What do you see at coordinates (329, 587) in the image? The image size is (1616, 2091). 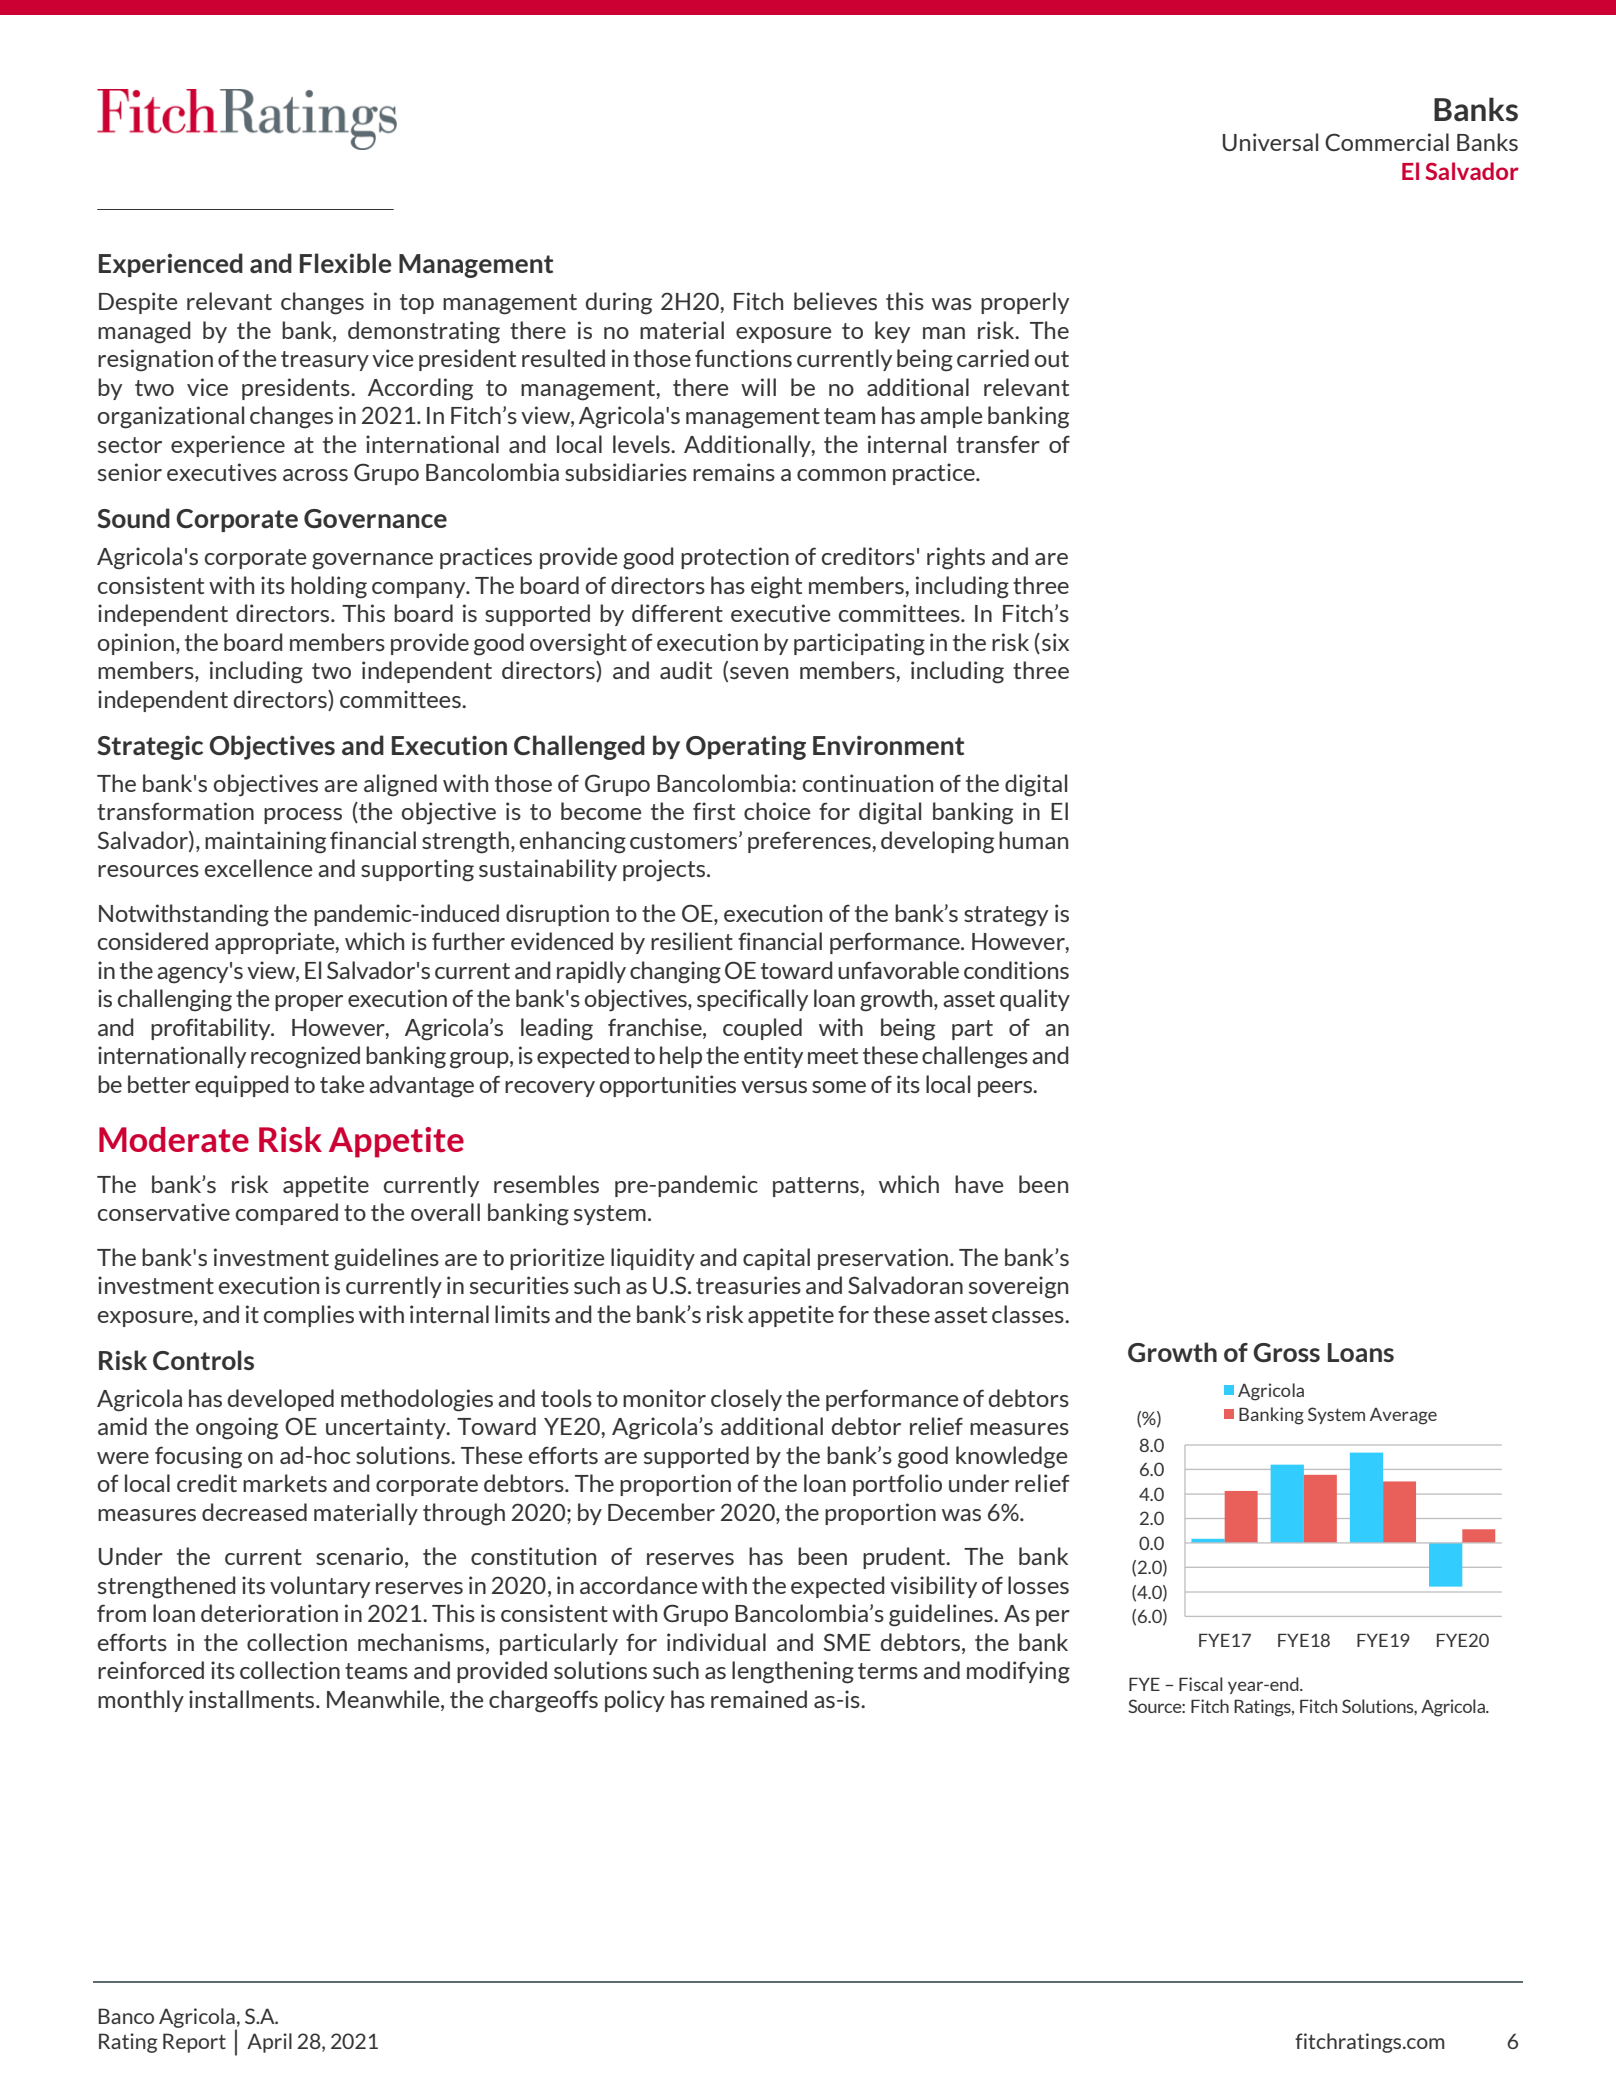 I see `holding` at bounding box center [329, 587].
